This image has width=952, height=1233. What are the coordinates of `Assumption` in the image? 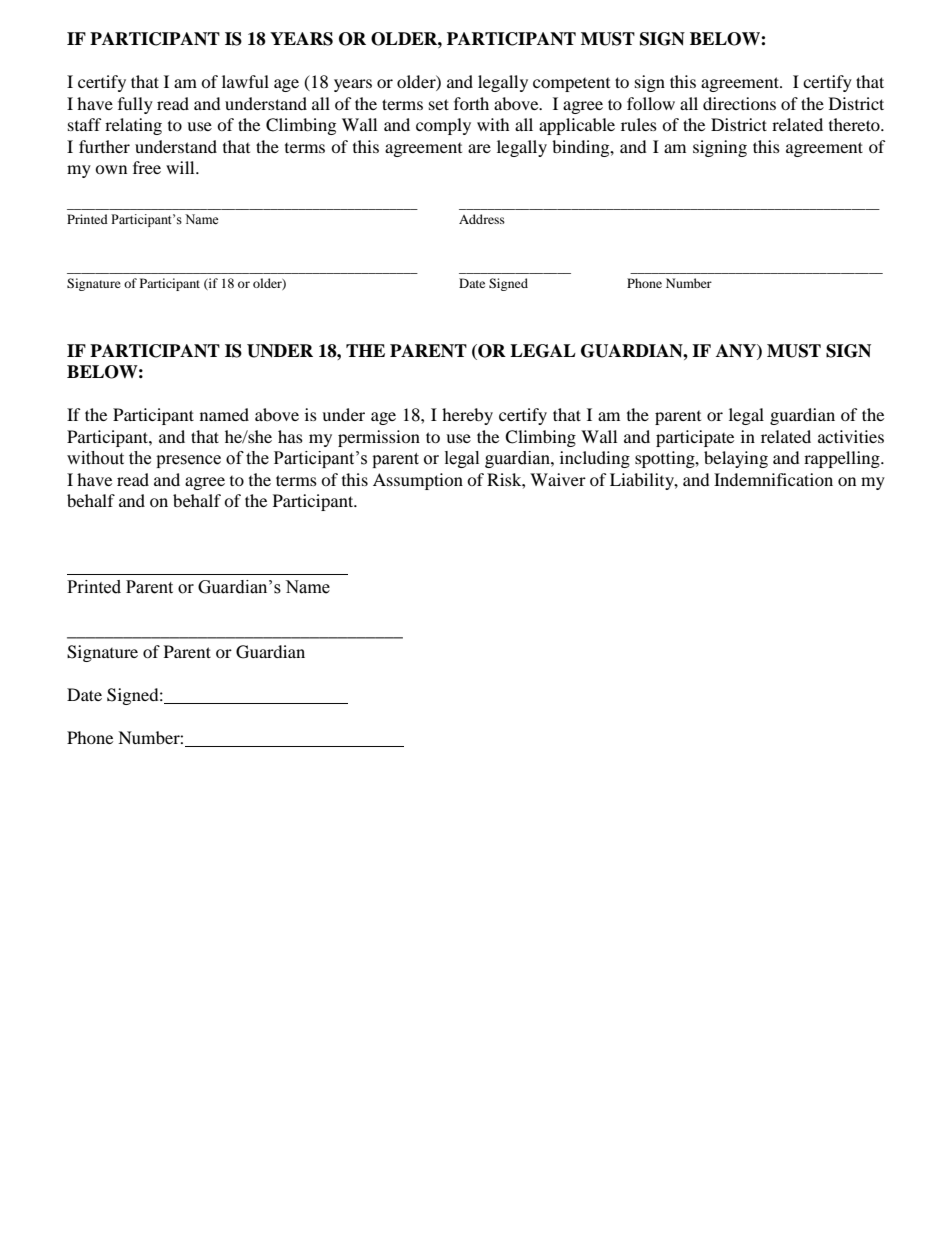 It's located at (418, 481).
